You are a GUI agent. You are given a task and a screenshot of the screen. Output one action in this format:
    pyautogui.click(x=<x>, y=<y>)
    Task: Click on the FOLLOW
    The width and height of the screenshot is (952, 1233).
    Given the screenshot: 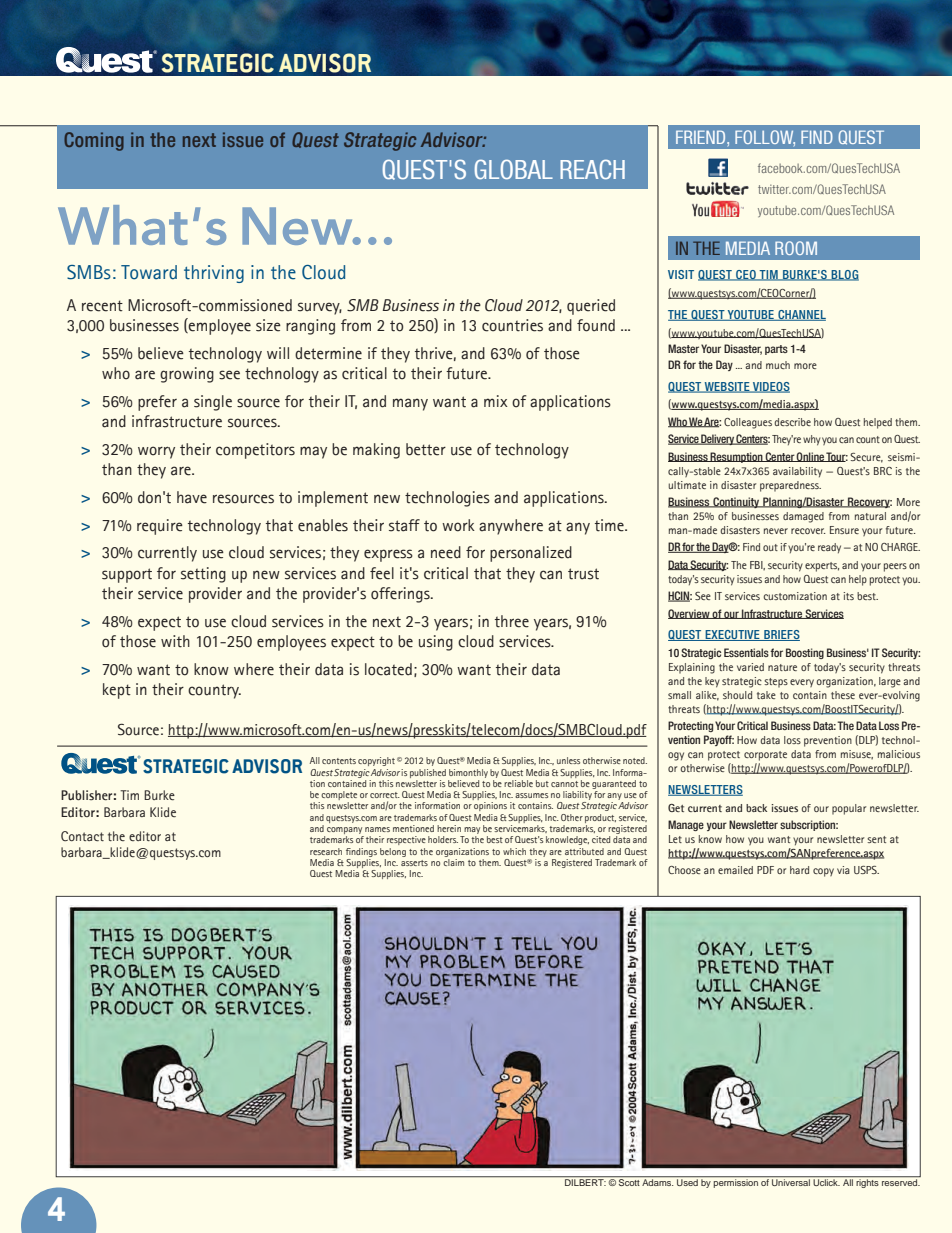 What is the action you would take?
    pyautogui.click(x=765, y=138)
